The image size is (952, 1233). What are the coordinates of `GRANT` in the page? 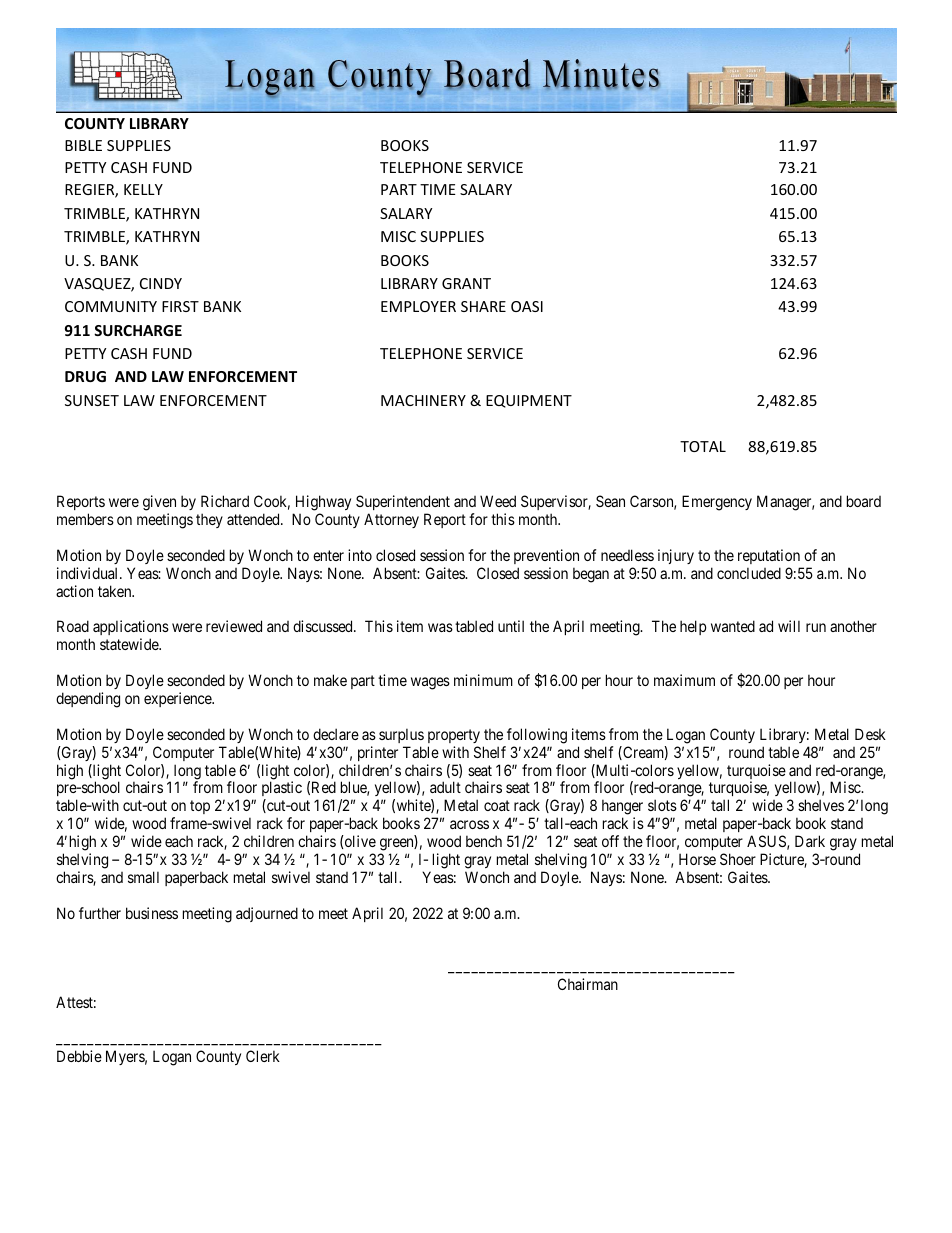 It's located at (466, 283).
